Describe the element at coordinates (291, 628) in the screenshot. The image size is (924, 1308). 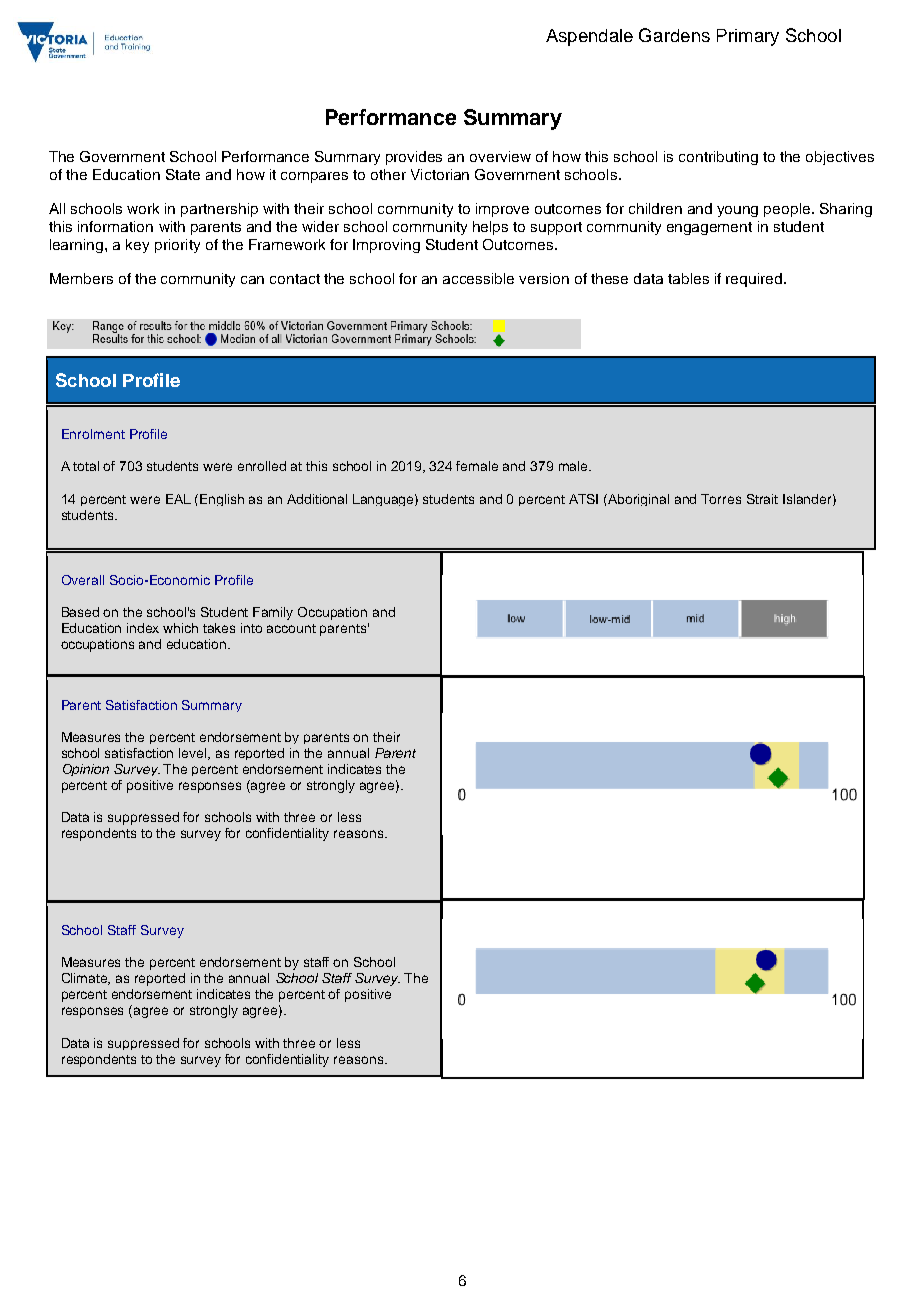
I see `account` at that location.
